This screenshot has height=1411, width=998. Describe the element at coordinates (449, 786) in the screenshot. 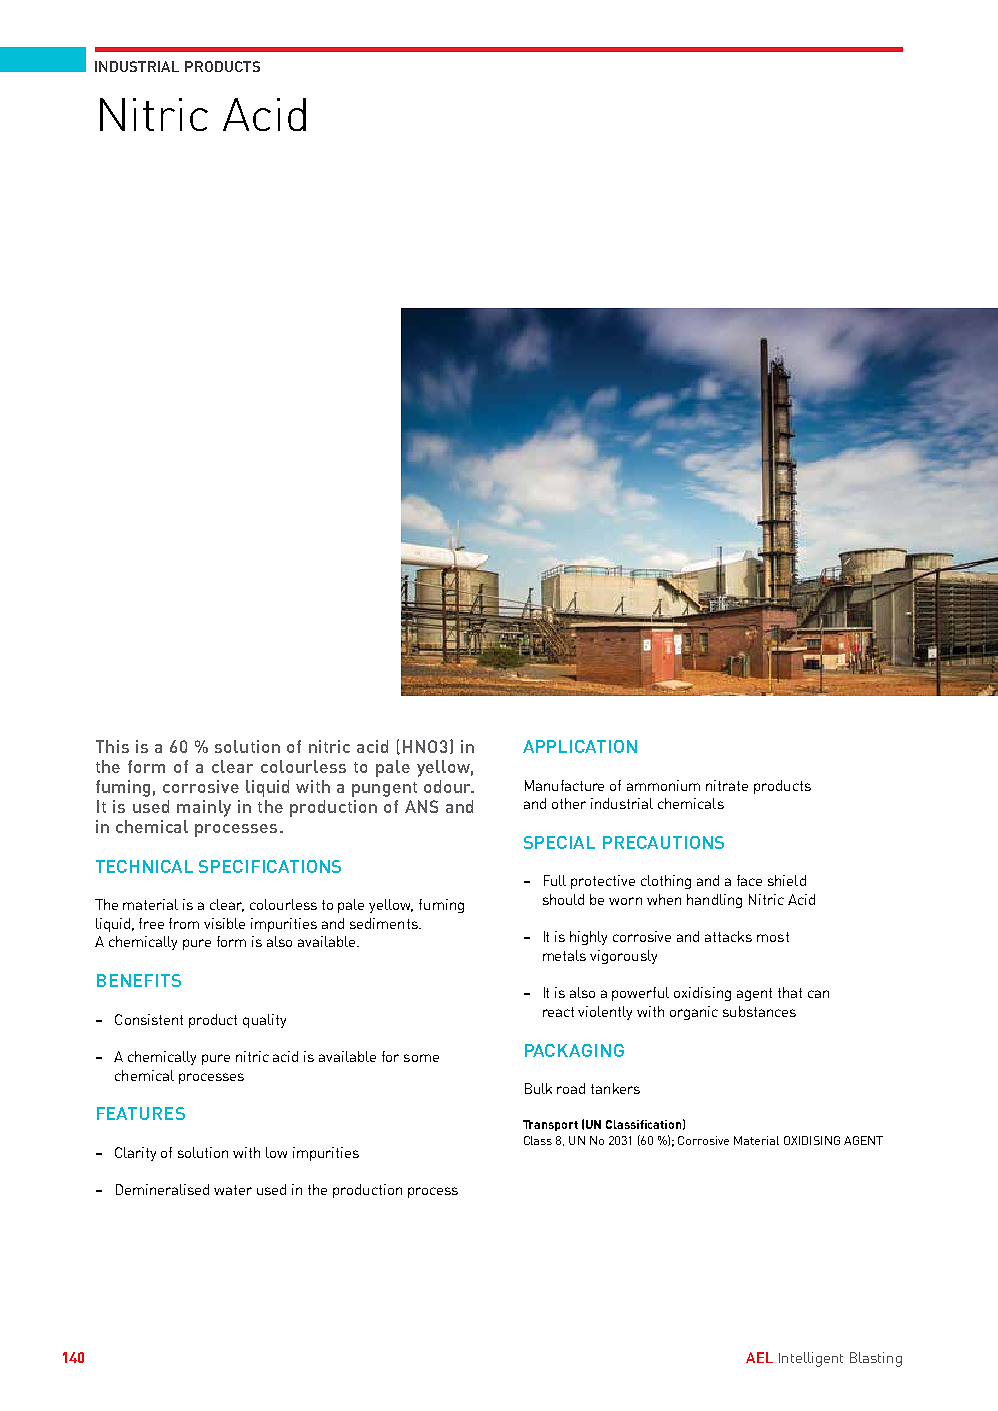

I see `odour` at that location.
